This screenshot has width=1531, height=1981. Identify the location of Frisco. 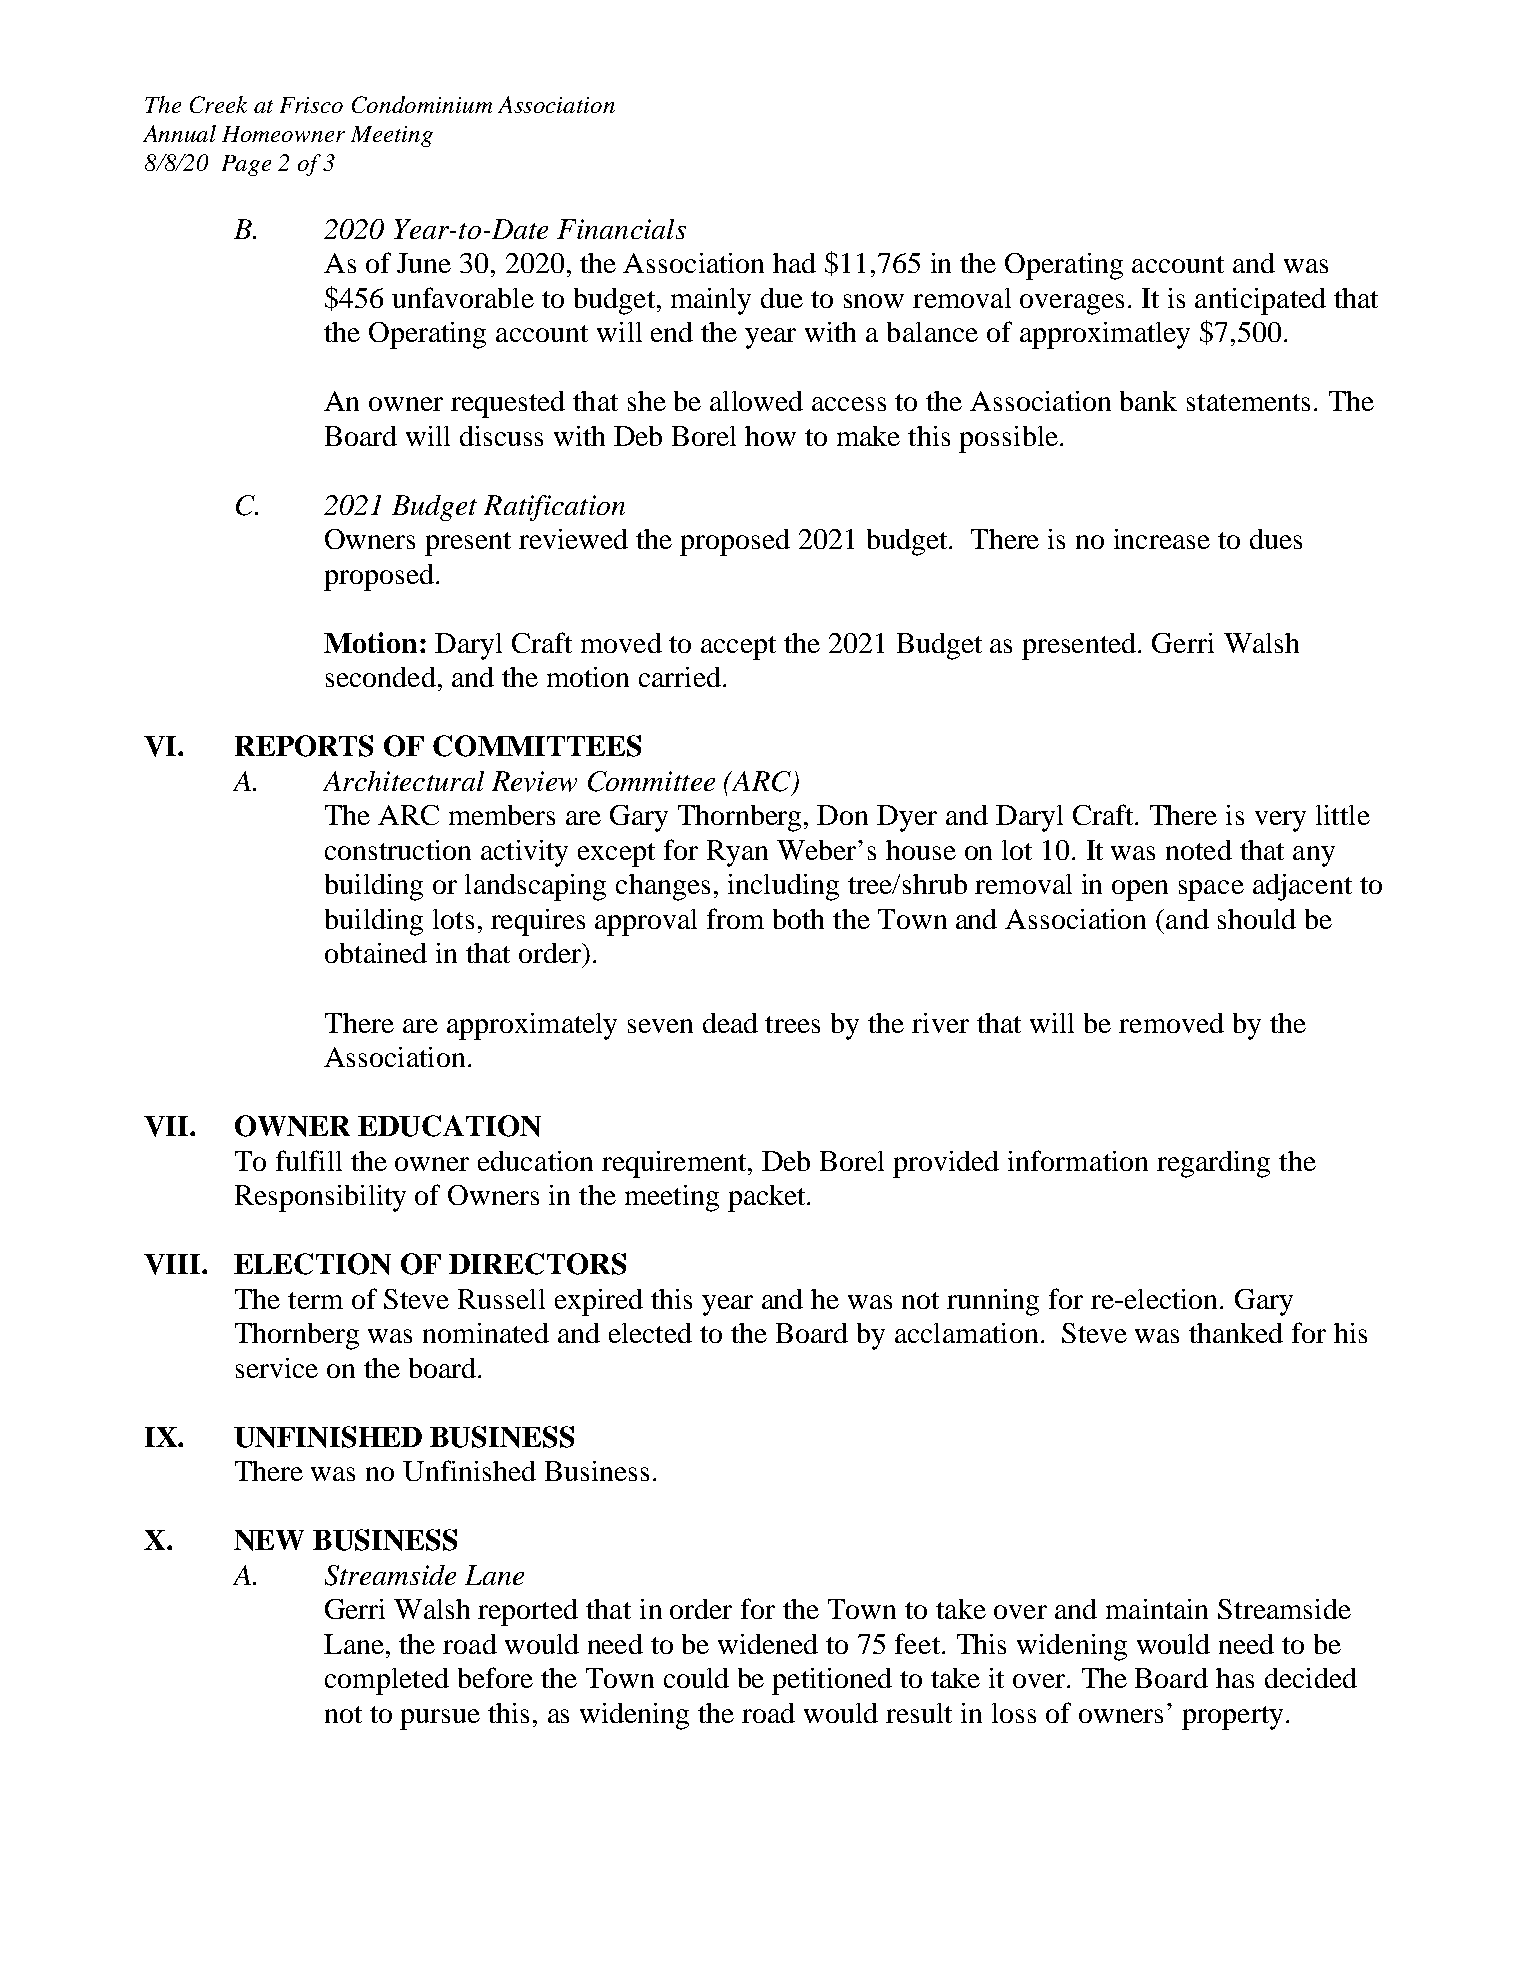
(311, 105).
